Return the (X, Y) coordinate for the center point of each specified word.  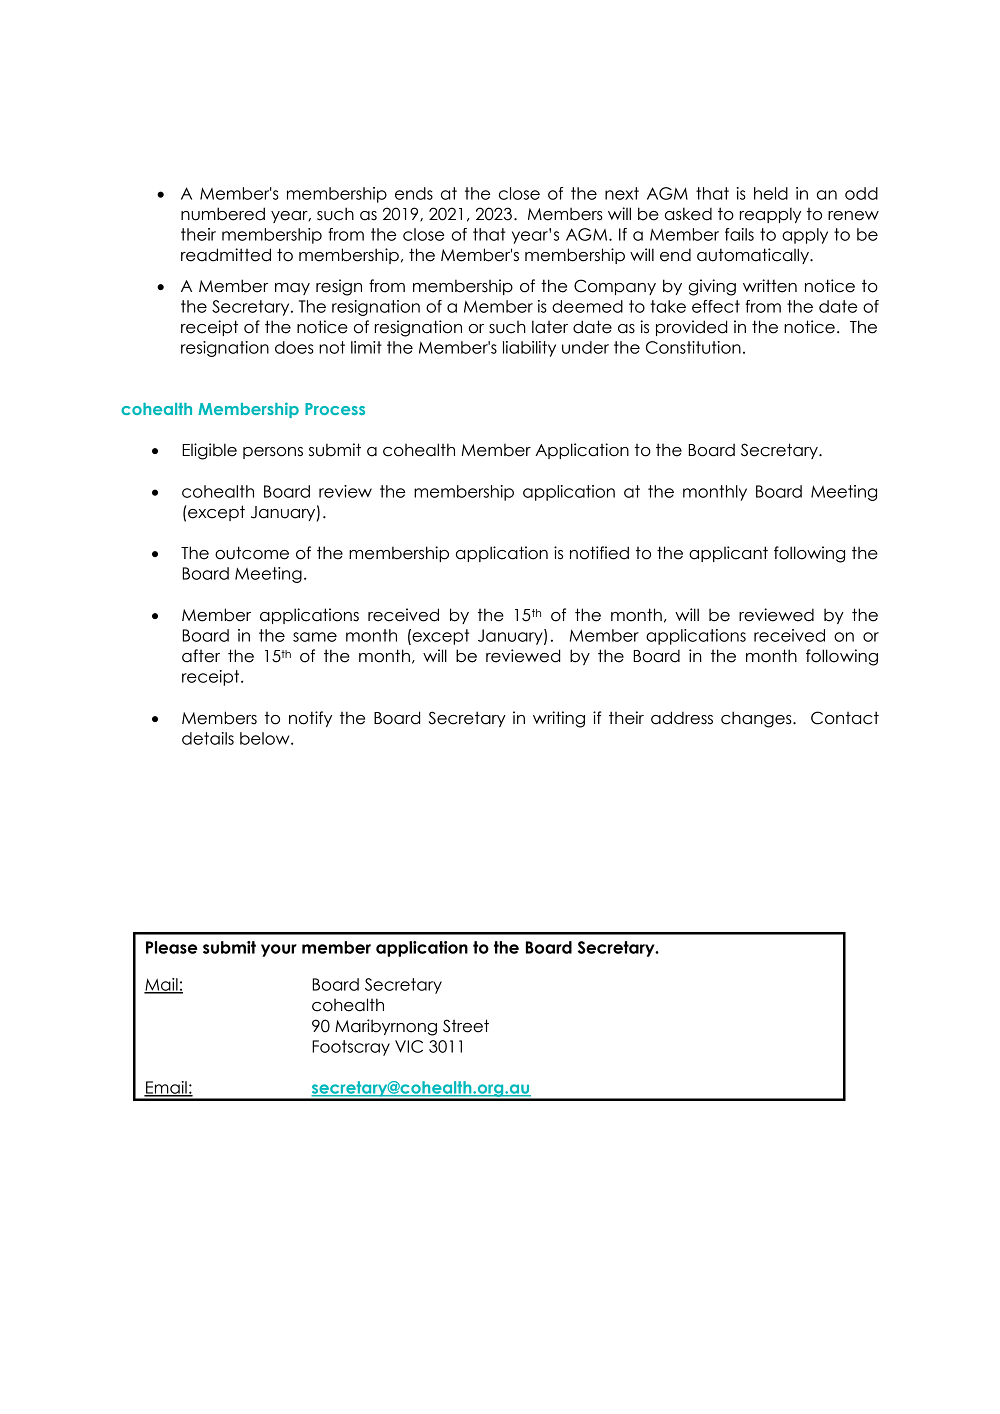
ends (414, 193)
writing (559, 719)
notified (599, 553)
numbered (223, 214)
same (315, 637)
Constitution (693, 347)
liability (529, 349)
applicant (728, 554)
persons (273, 453)
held (771, 193)
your (279, 950)
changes (757, 719)
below (266, 738)
